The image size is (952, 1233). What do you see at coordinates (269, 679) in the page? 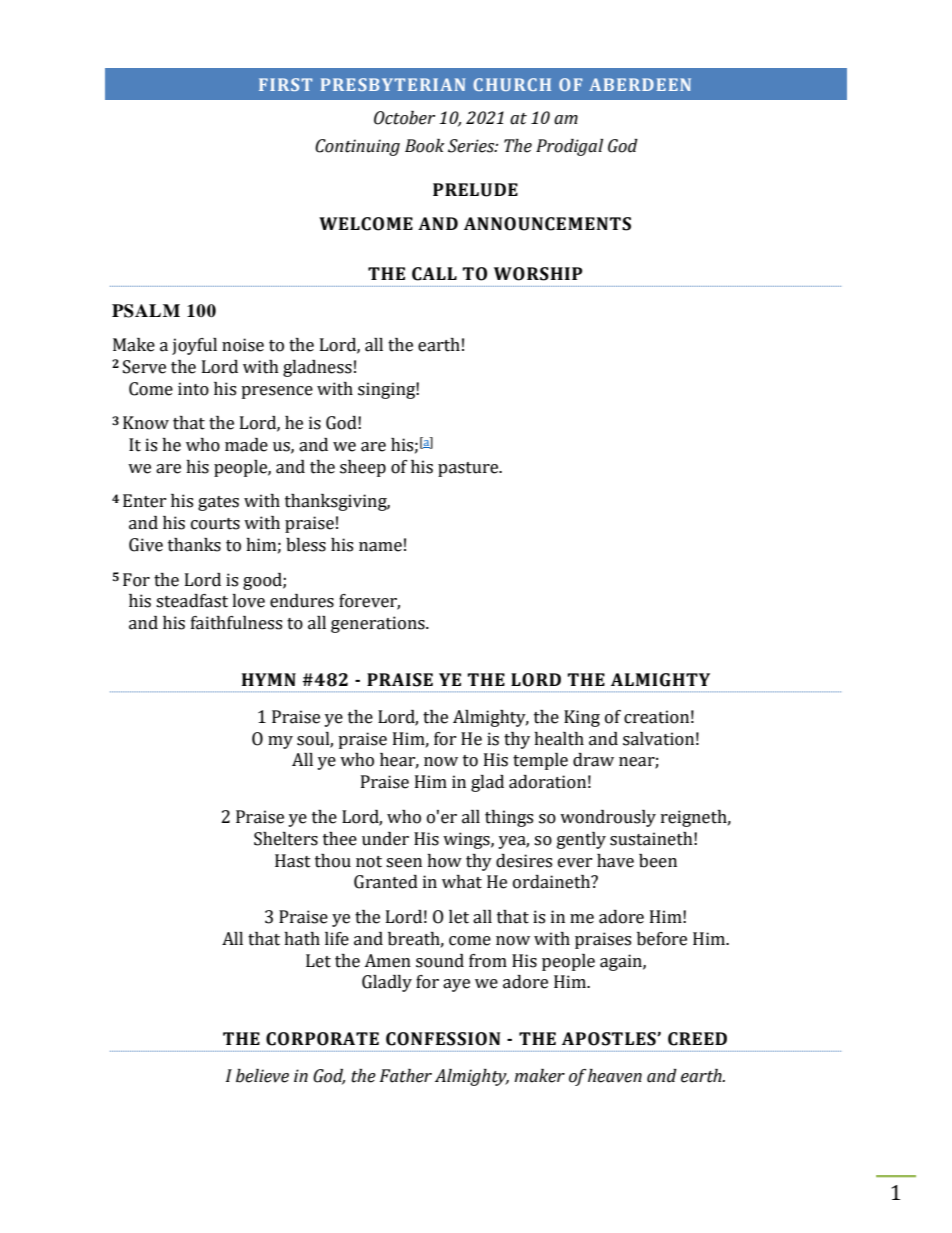
I see `HYMN` at bounding box center [269, 679].
